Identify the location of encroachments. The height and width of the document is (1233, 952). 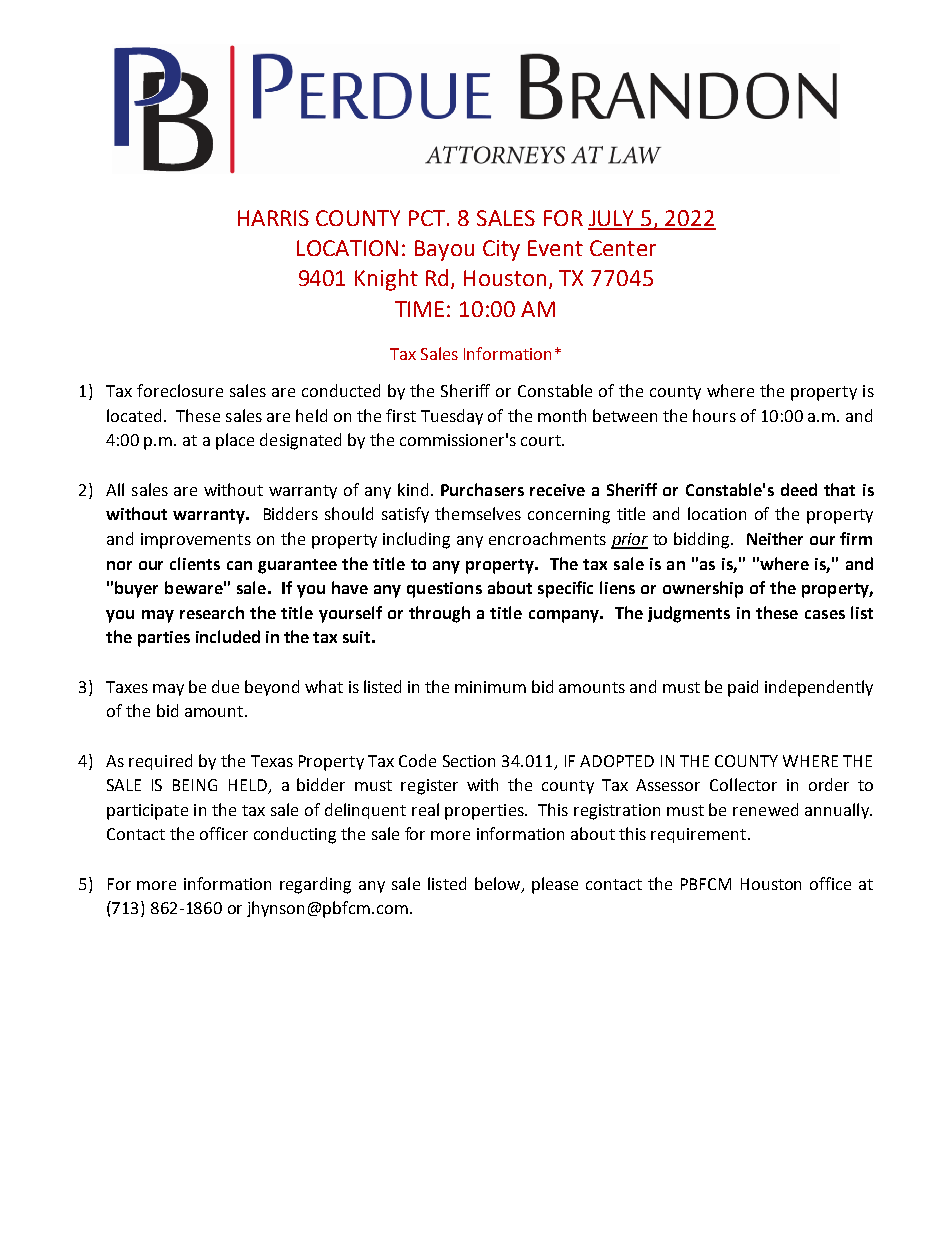
(547, 538).
